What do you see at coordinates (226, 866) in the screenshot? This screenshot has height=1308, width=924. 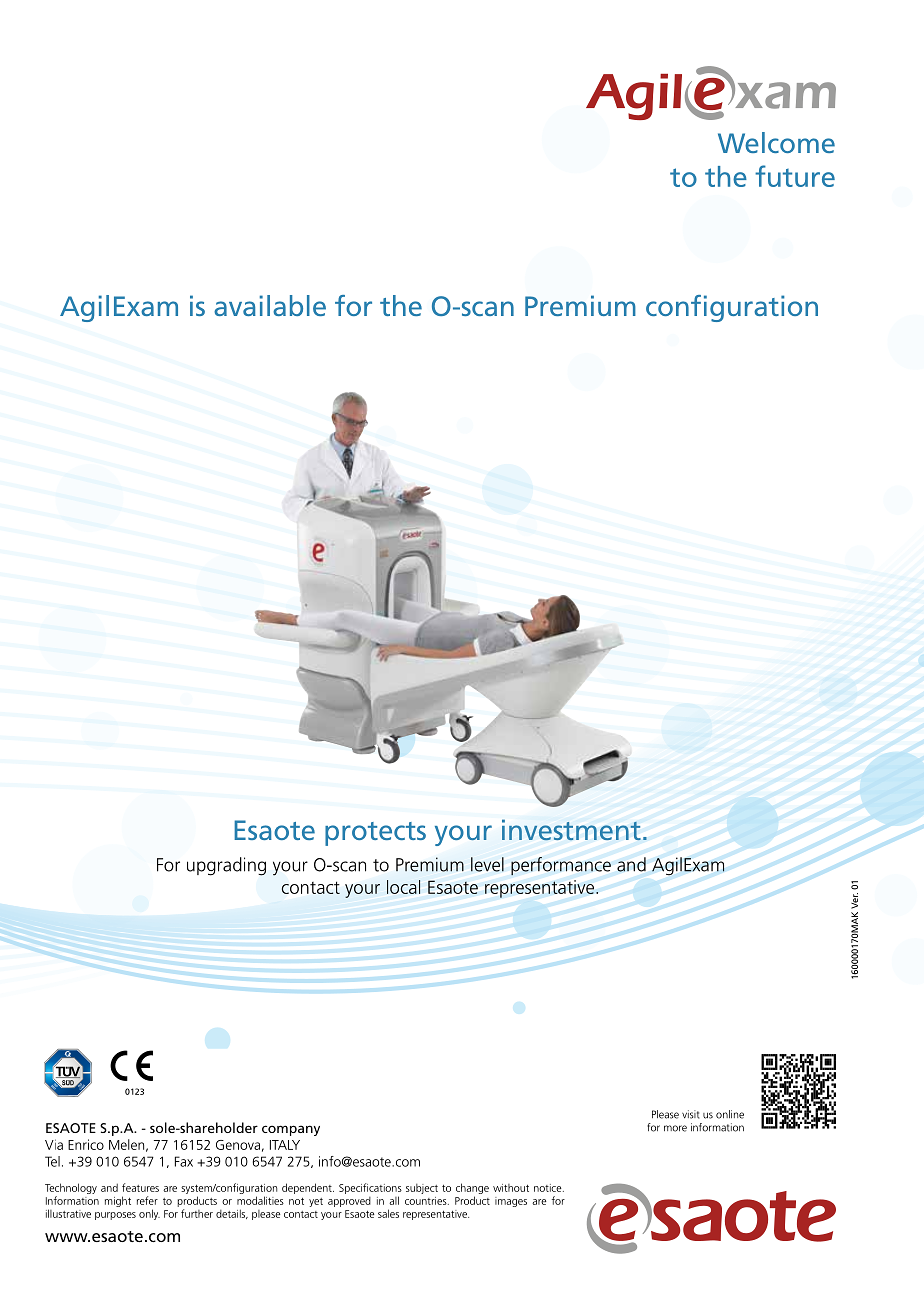 I see `upgrading` at bounding box center [226, 866].
